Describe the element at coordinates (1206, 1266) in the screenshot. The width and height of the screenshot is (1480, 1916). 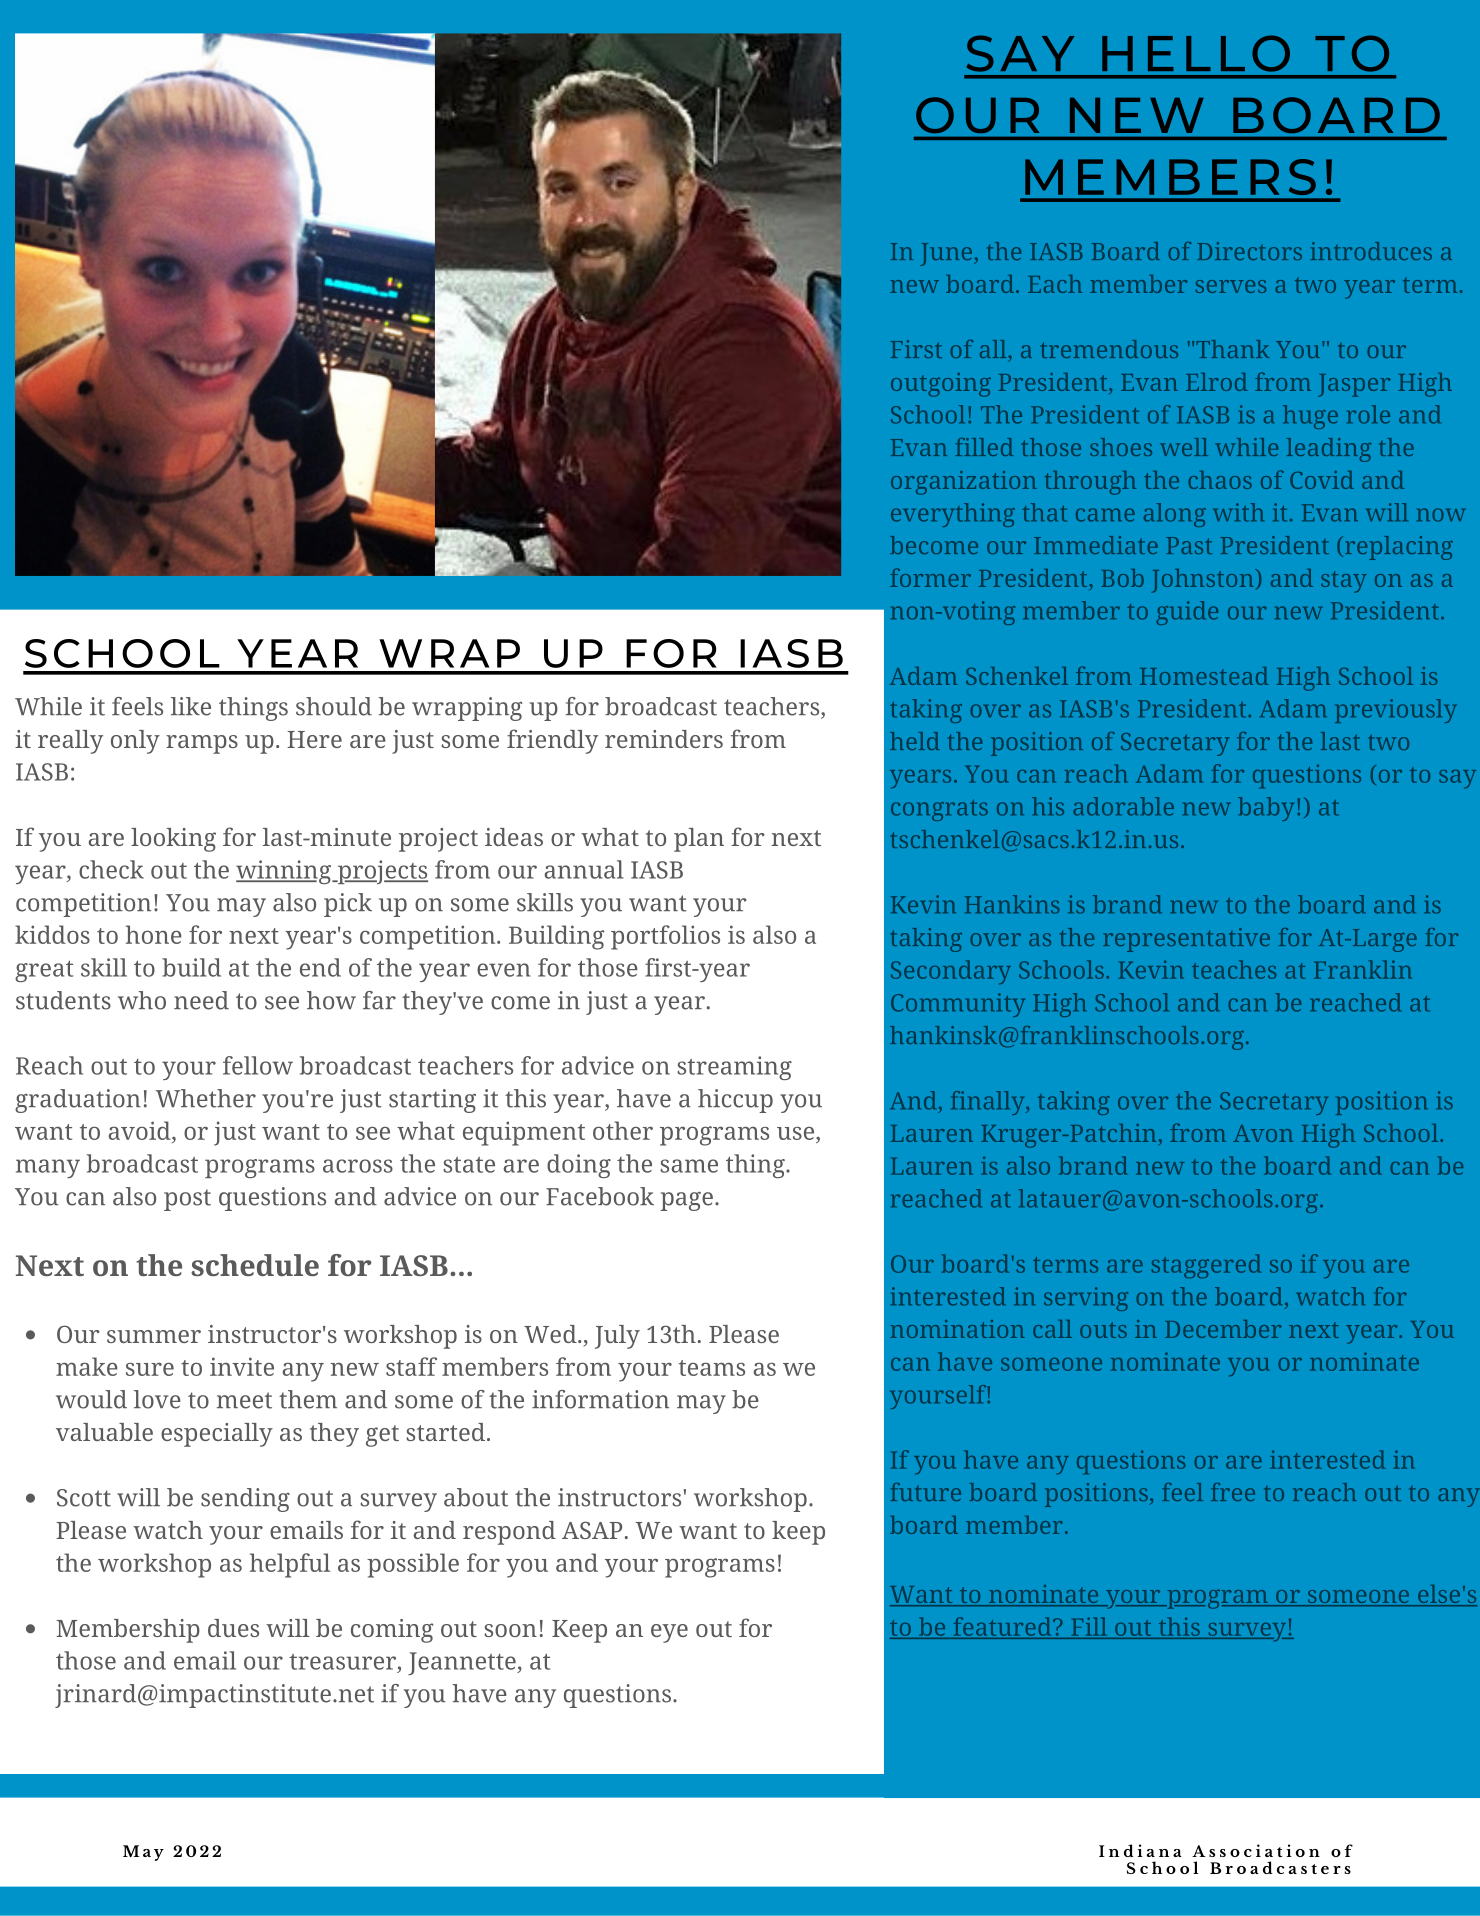
I see `staggered` at that location.
